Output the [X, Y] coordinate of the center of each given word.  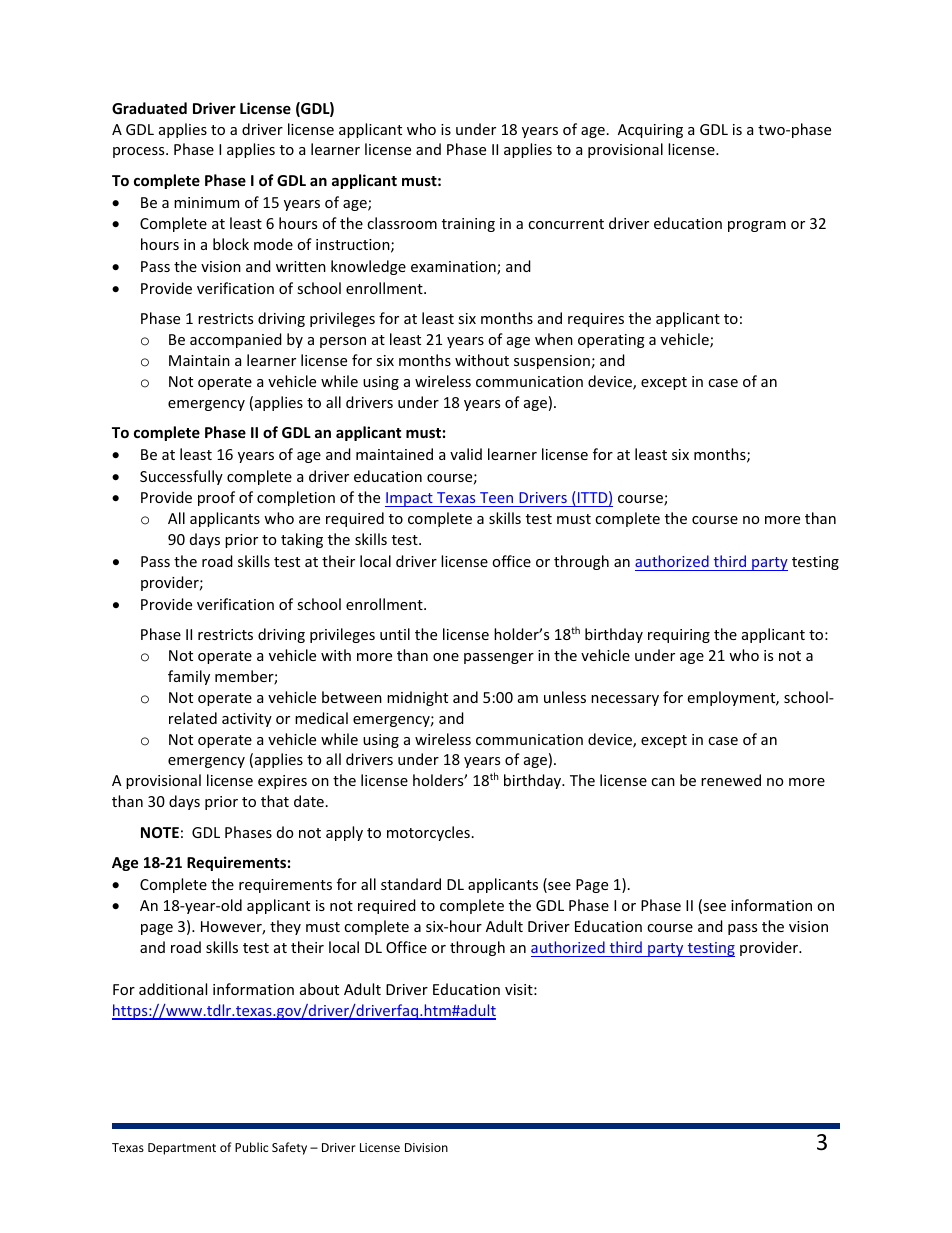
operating [611, 341]
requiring [679, 636]
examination [454, 268]
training [468, 225]
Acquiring [650, 131]
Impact [410, 499]
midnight [417, 698]
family [189, 677]
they [285, 927]
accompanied [236, 340]
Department [182, 1149]
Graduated [149, 108]
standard [411, 884]
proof [216, 498]
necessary [625, 700]
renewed [731, 780]
